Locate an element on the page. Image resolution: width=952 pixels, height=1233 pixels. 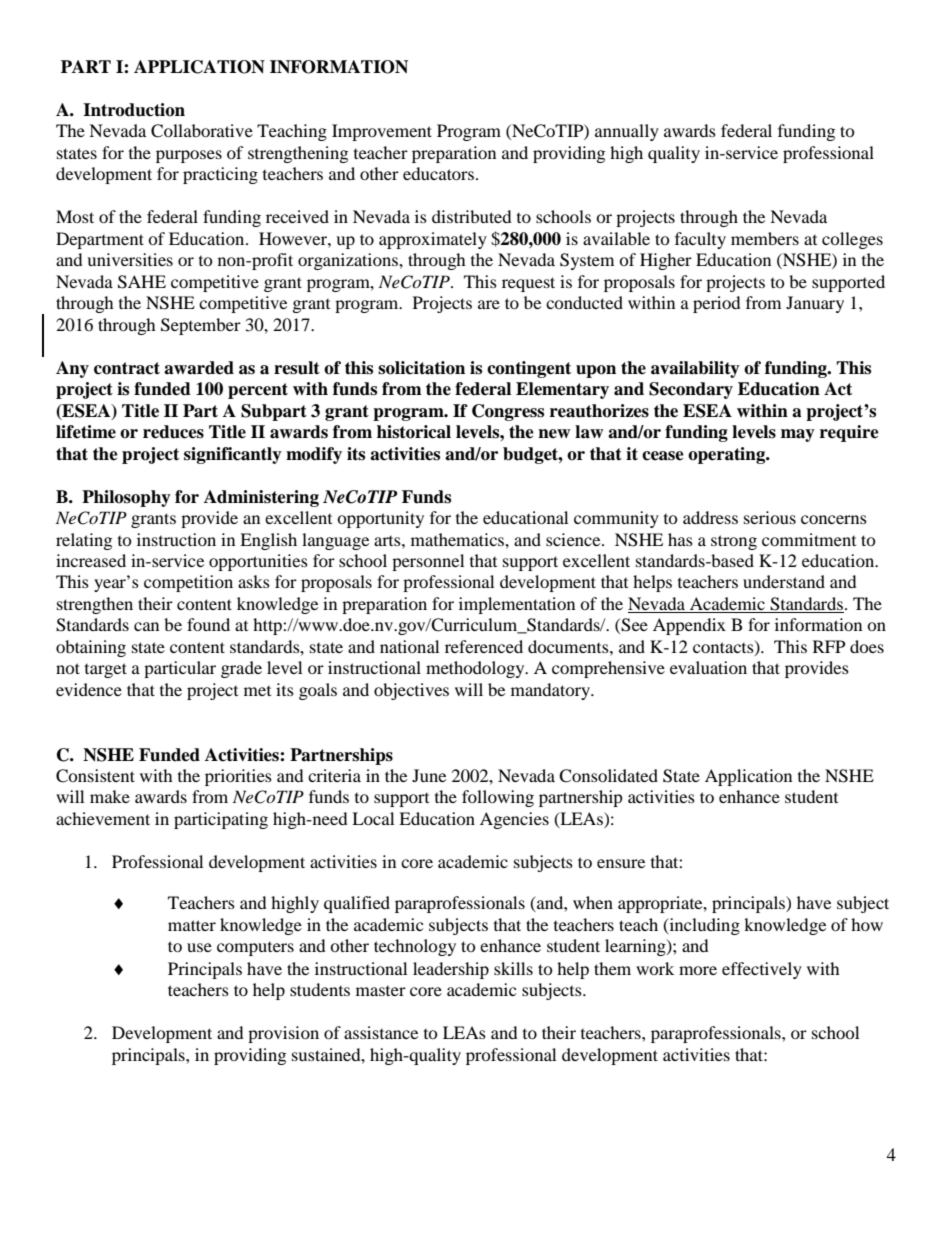
solicitation is located at coordinates (421, 368).
